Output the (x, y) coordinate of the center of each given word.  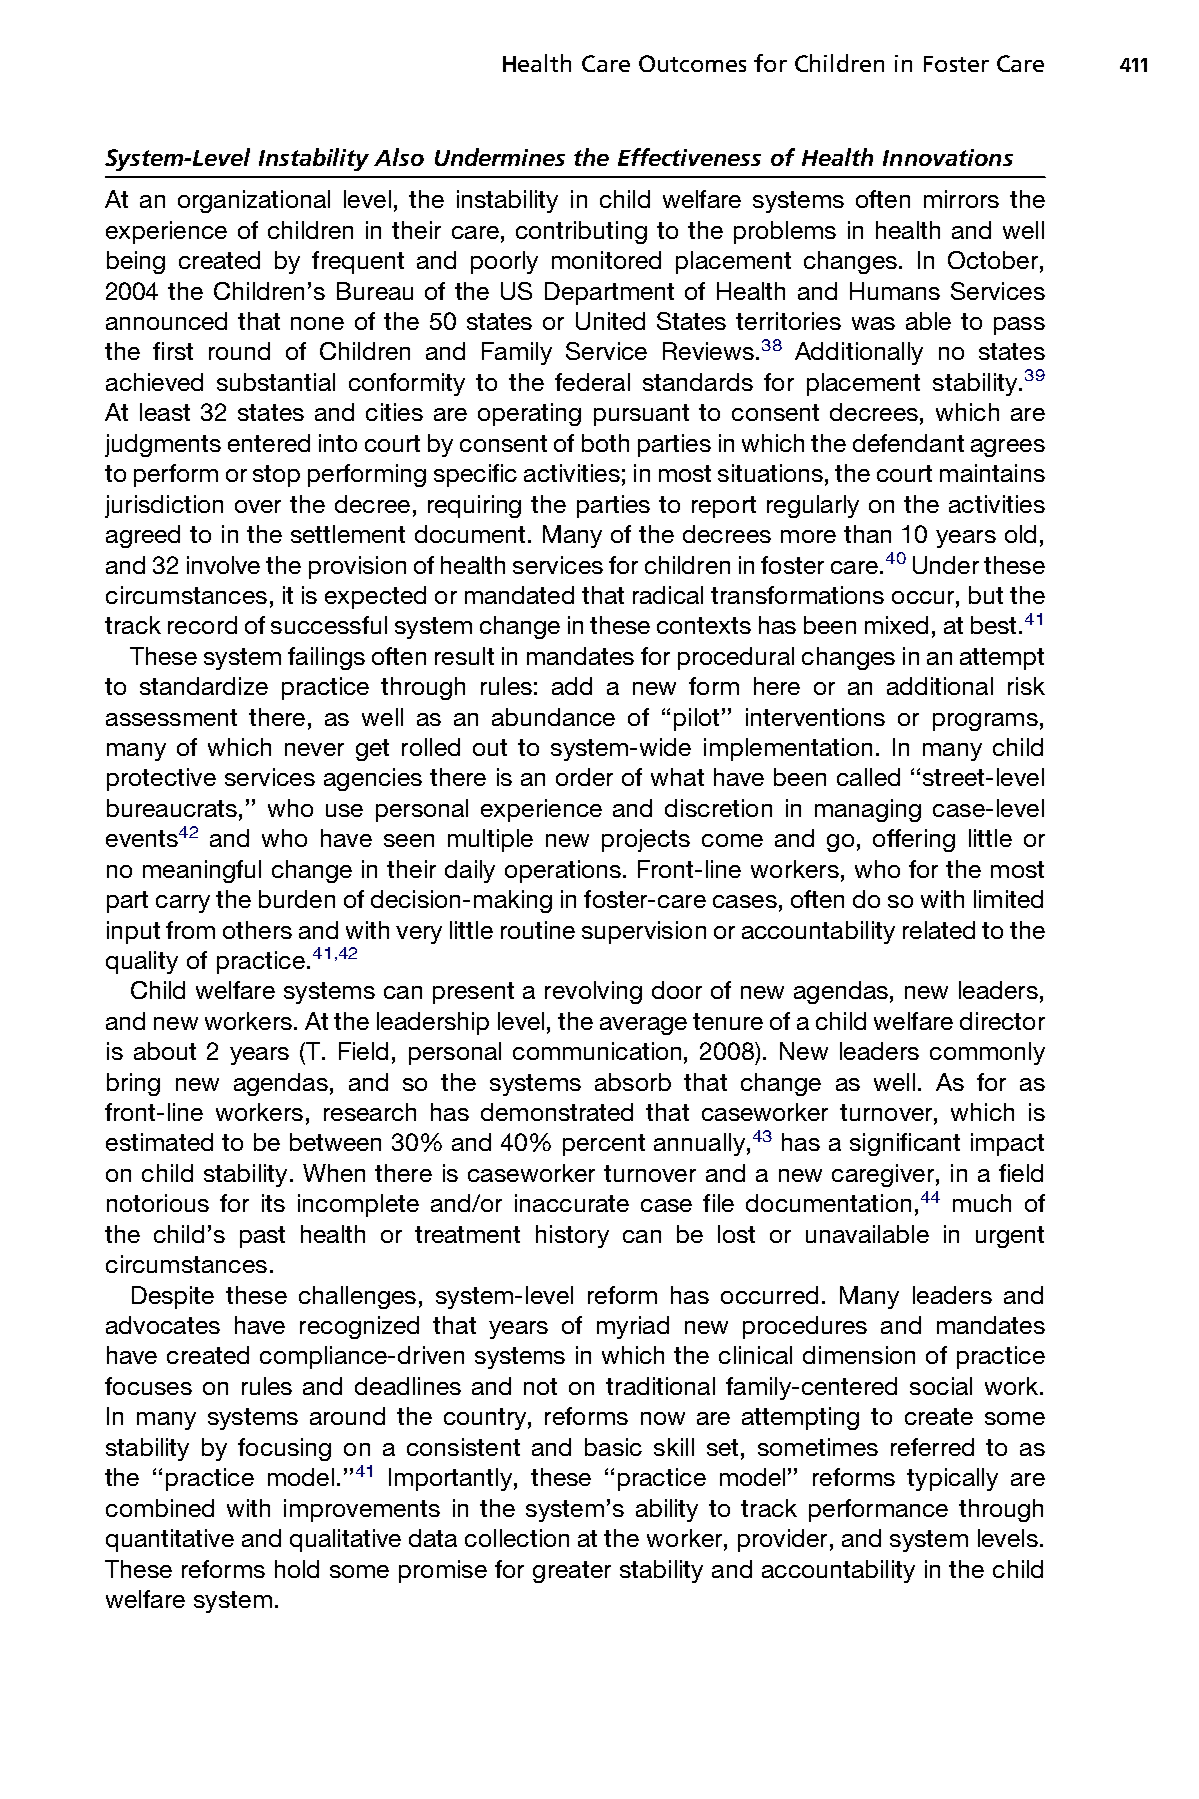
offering (914, 840)
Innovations (948, 157)
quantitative (170, 1540)
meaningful (202, 871)
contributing (581, 232)
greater (572, 1572)
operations (563, 871)
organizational (254, 201)
